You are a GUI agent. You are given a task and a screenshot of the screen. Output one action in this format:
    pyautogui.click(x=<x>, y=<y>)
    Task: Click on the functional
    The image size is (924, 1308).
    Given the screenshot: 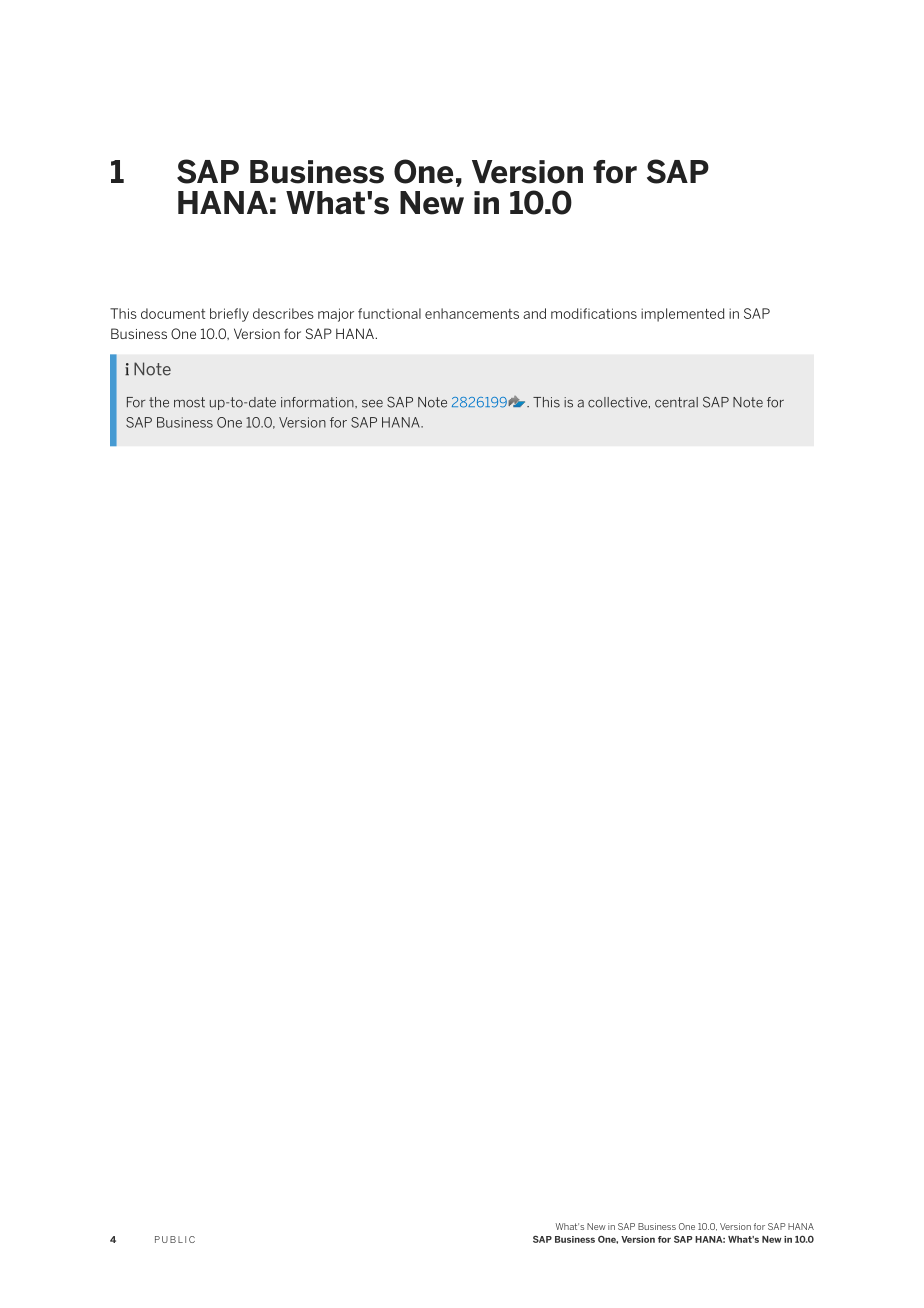 What is the action you would take?
    pyautogui.click(x=389, y=313)
